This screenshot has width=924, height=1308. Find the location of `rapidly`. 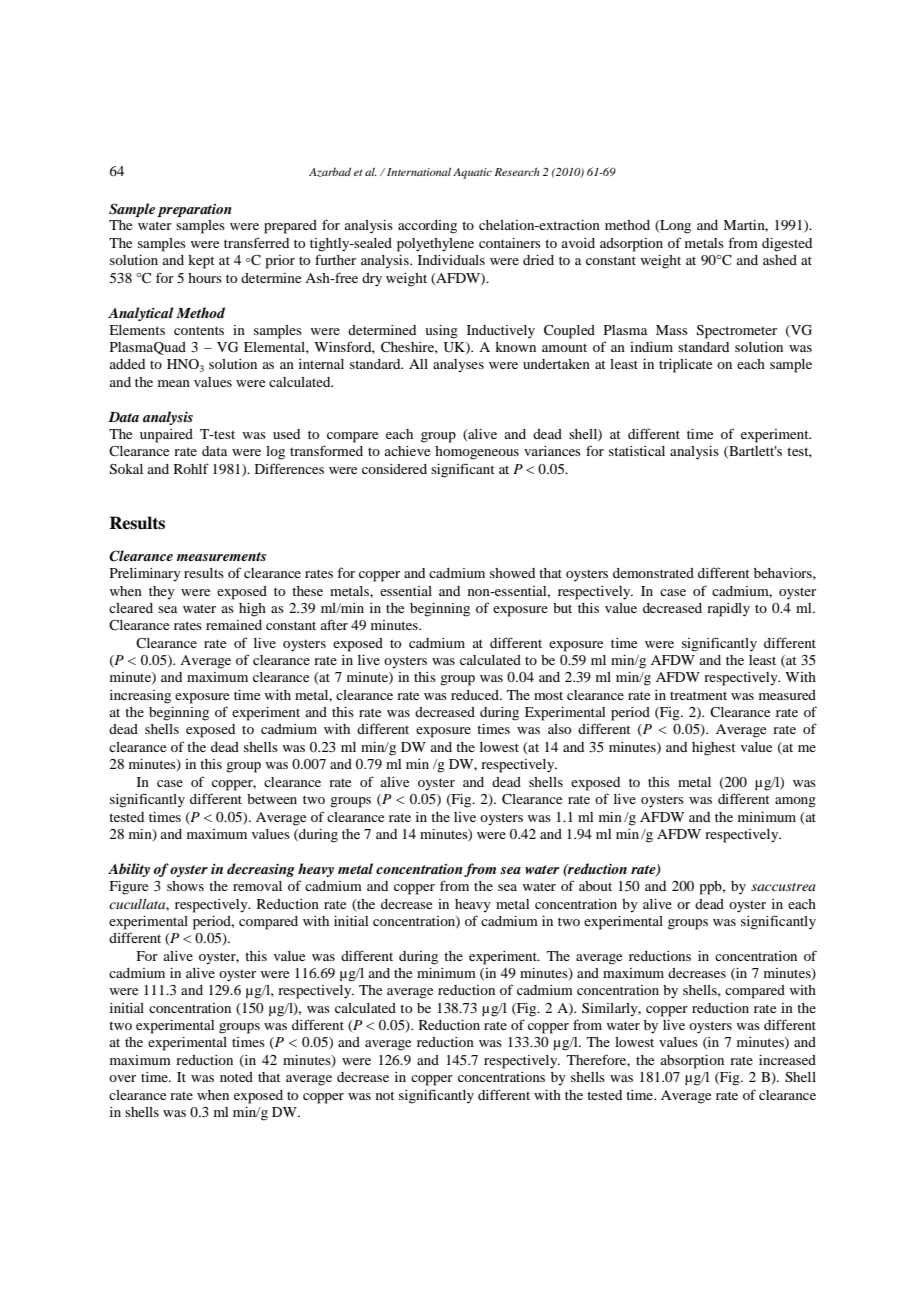

rapidly is located at coordinates (728, 610).
